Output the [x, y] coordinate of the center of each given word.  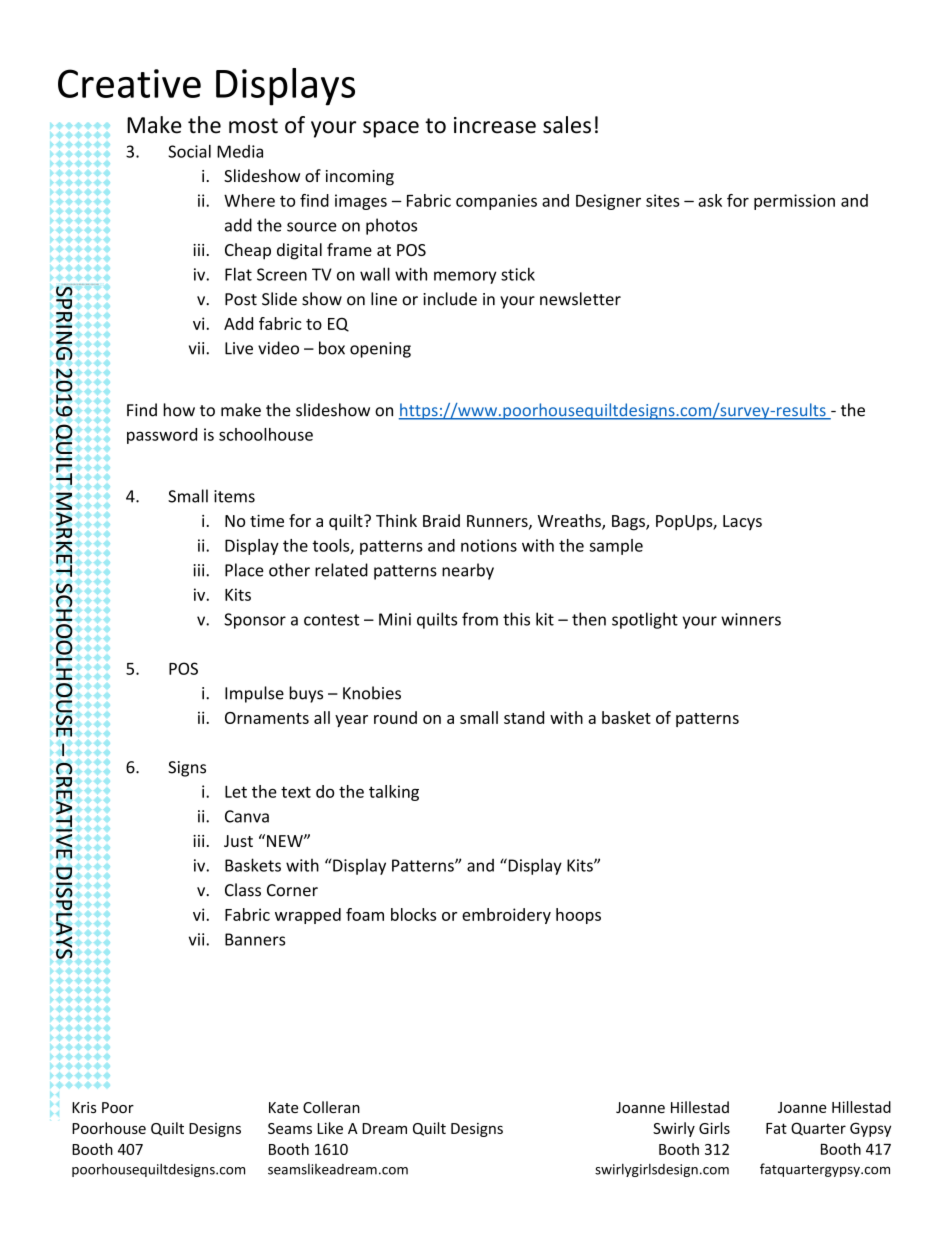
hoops [578, 916]
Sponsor [255, 621]
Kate [283, 1107]
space [391, 129]
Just [238, 841]
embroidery [506, 916]
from [480, 619]
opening [380, 350]
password [162, 436]
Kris [84, 1107]
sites [663, 200]
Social [189, 151]
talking [394, 793]
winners [751, 619]
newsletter [580, 299]
